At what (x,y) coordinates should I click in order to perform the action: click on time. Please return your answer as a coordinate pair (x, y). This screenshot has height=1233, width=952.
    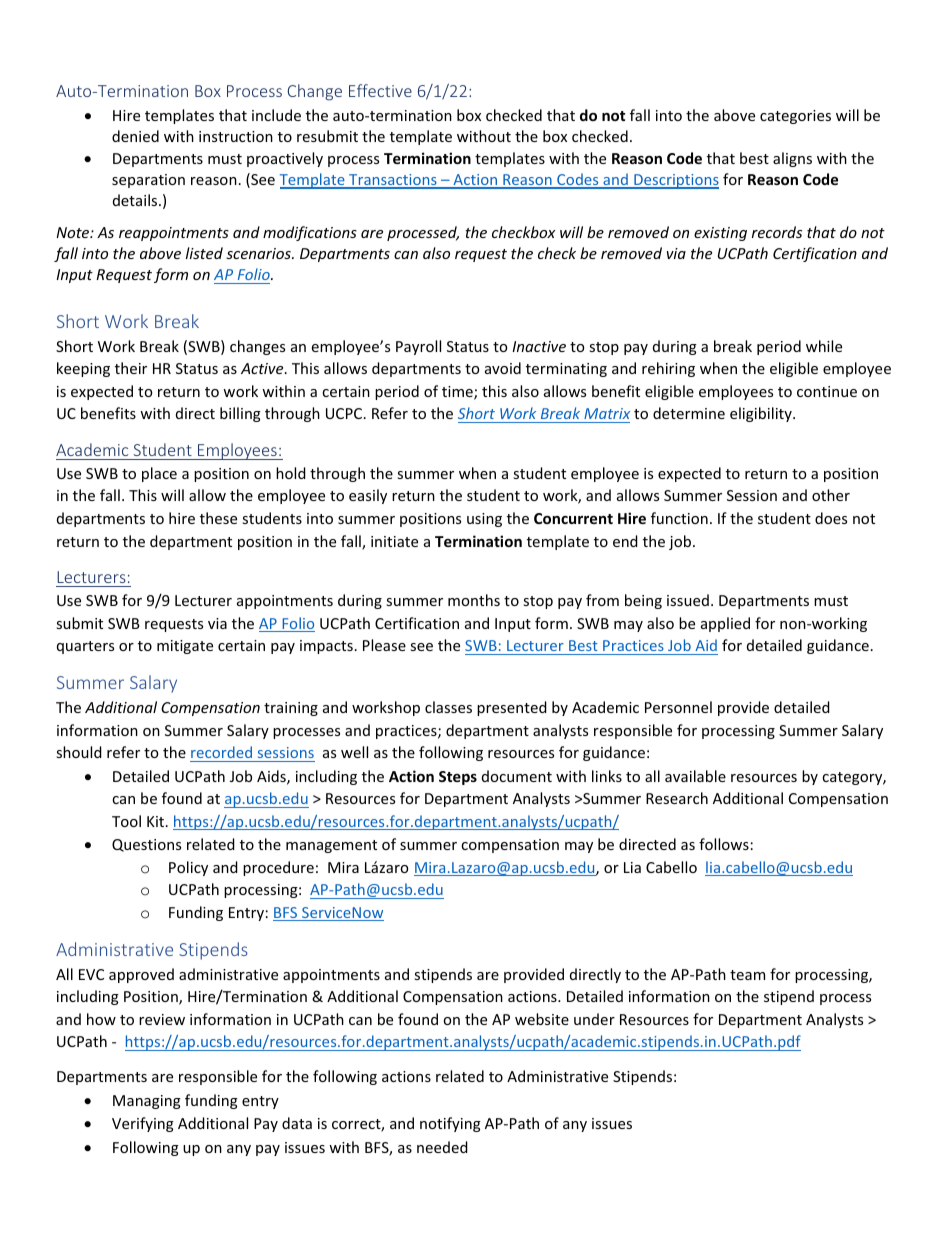
    Looking at the image, I should click on (458, 393).
